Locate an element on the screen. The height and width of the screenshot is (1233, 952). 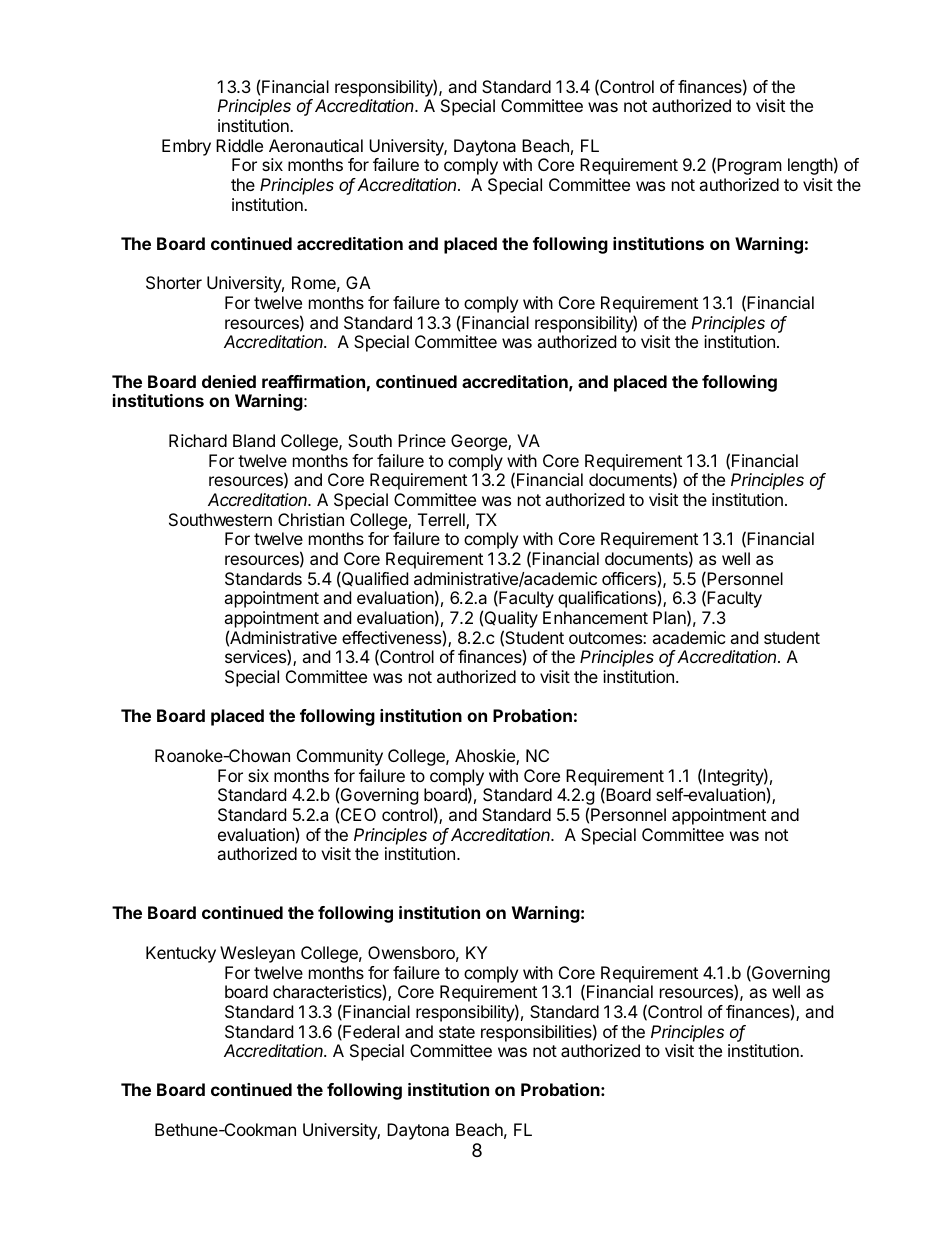
Christian is located at coordinates (311, 519).
